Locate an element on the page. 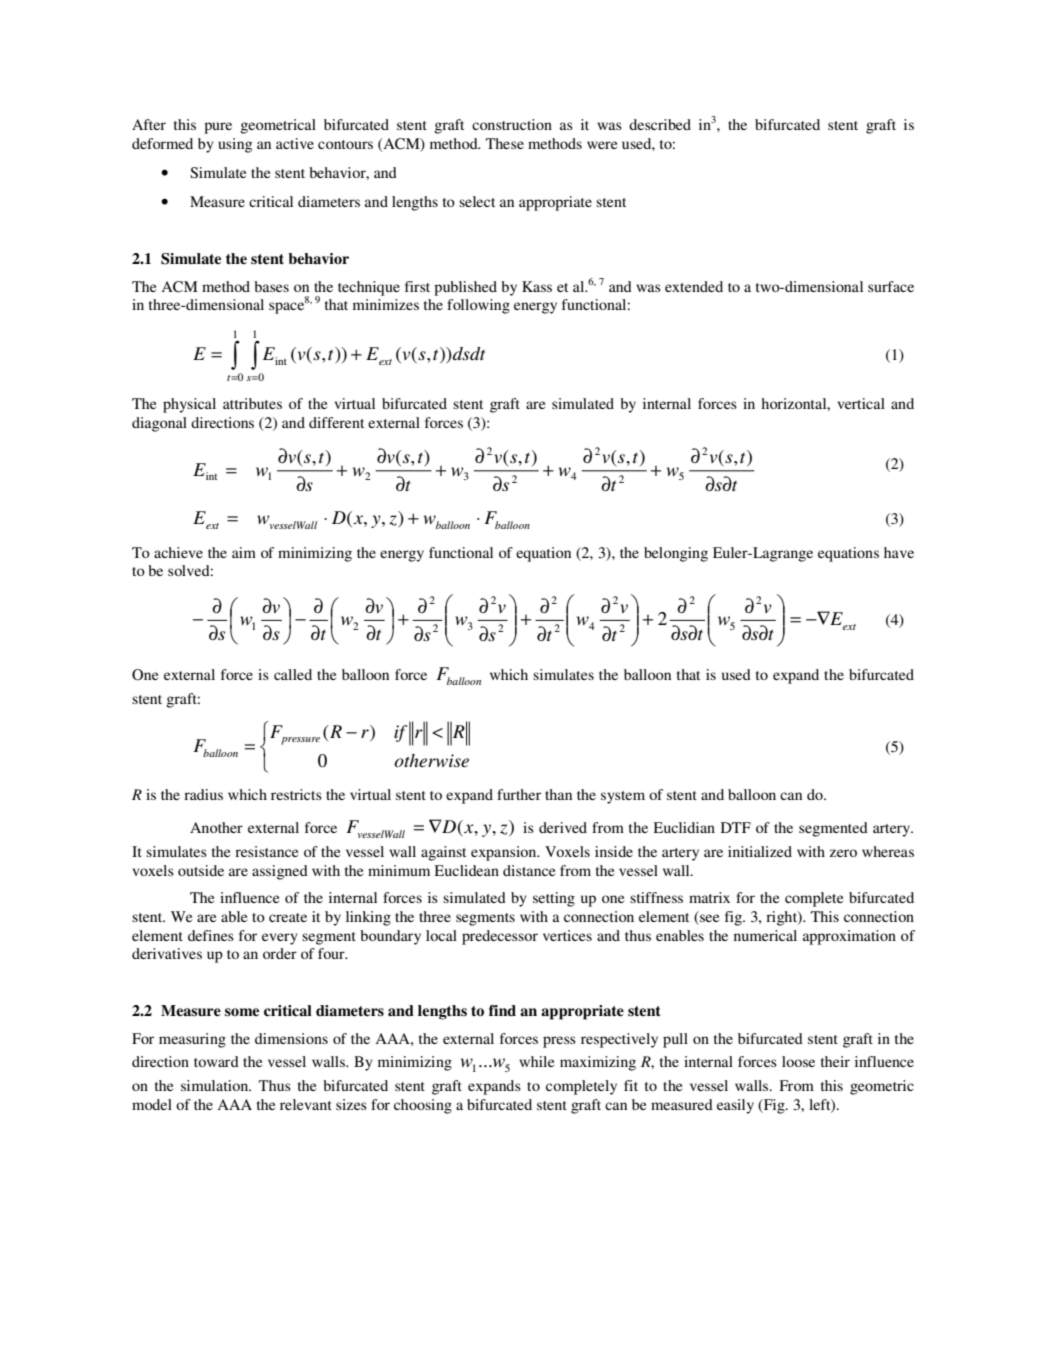 The image size is (1046, 1354). described is located at coordinates (660, 124).
